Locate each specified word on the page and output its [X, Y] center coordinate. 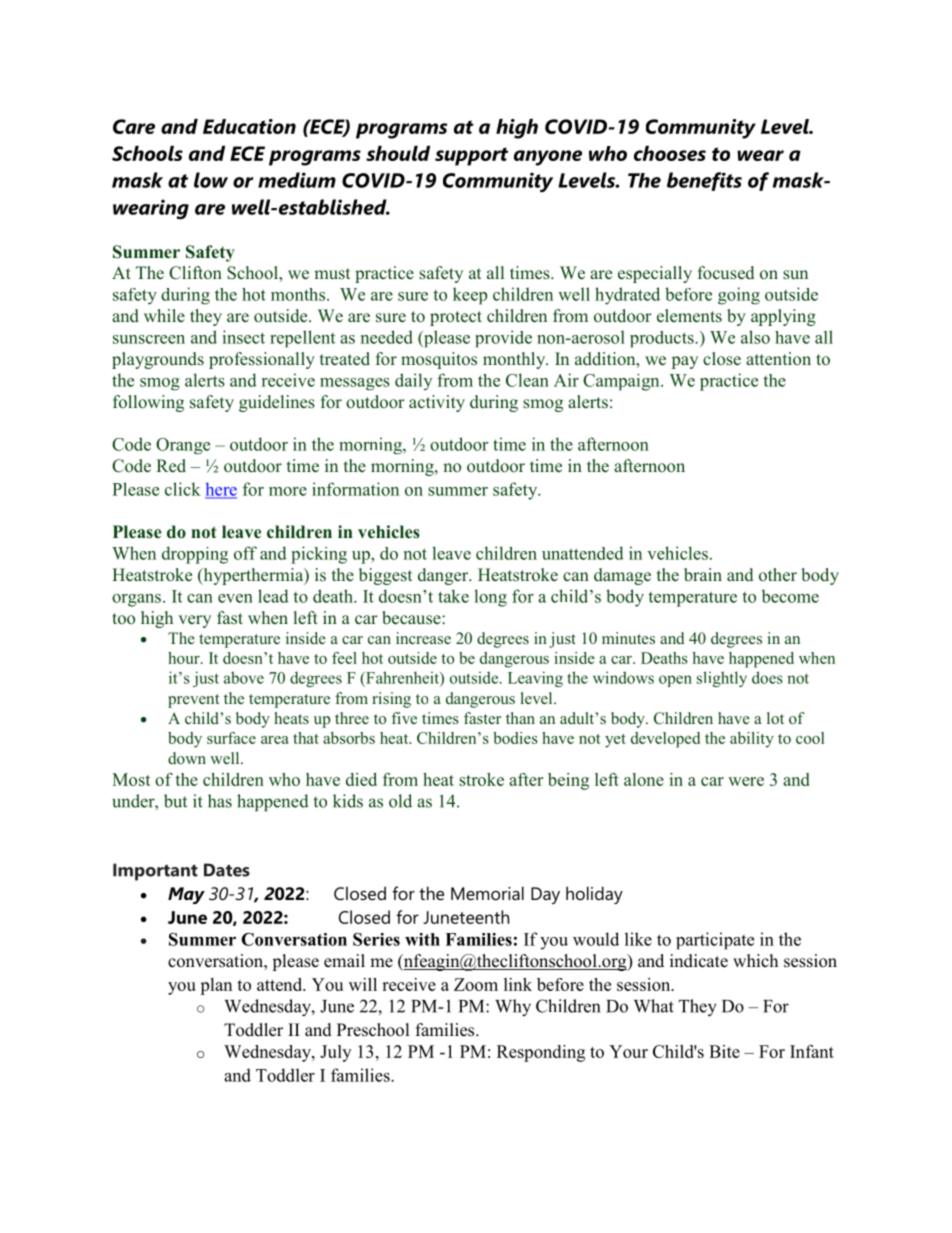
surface [231, 738]
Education [249, 126]
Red [171, 465]
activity [437, 403]
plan [216, 986]
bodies [515, 738]
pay [685, 362]
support [471, 156]
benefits [704, 181]
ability [752, 740]
